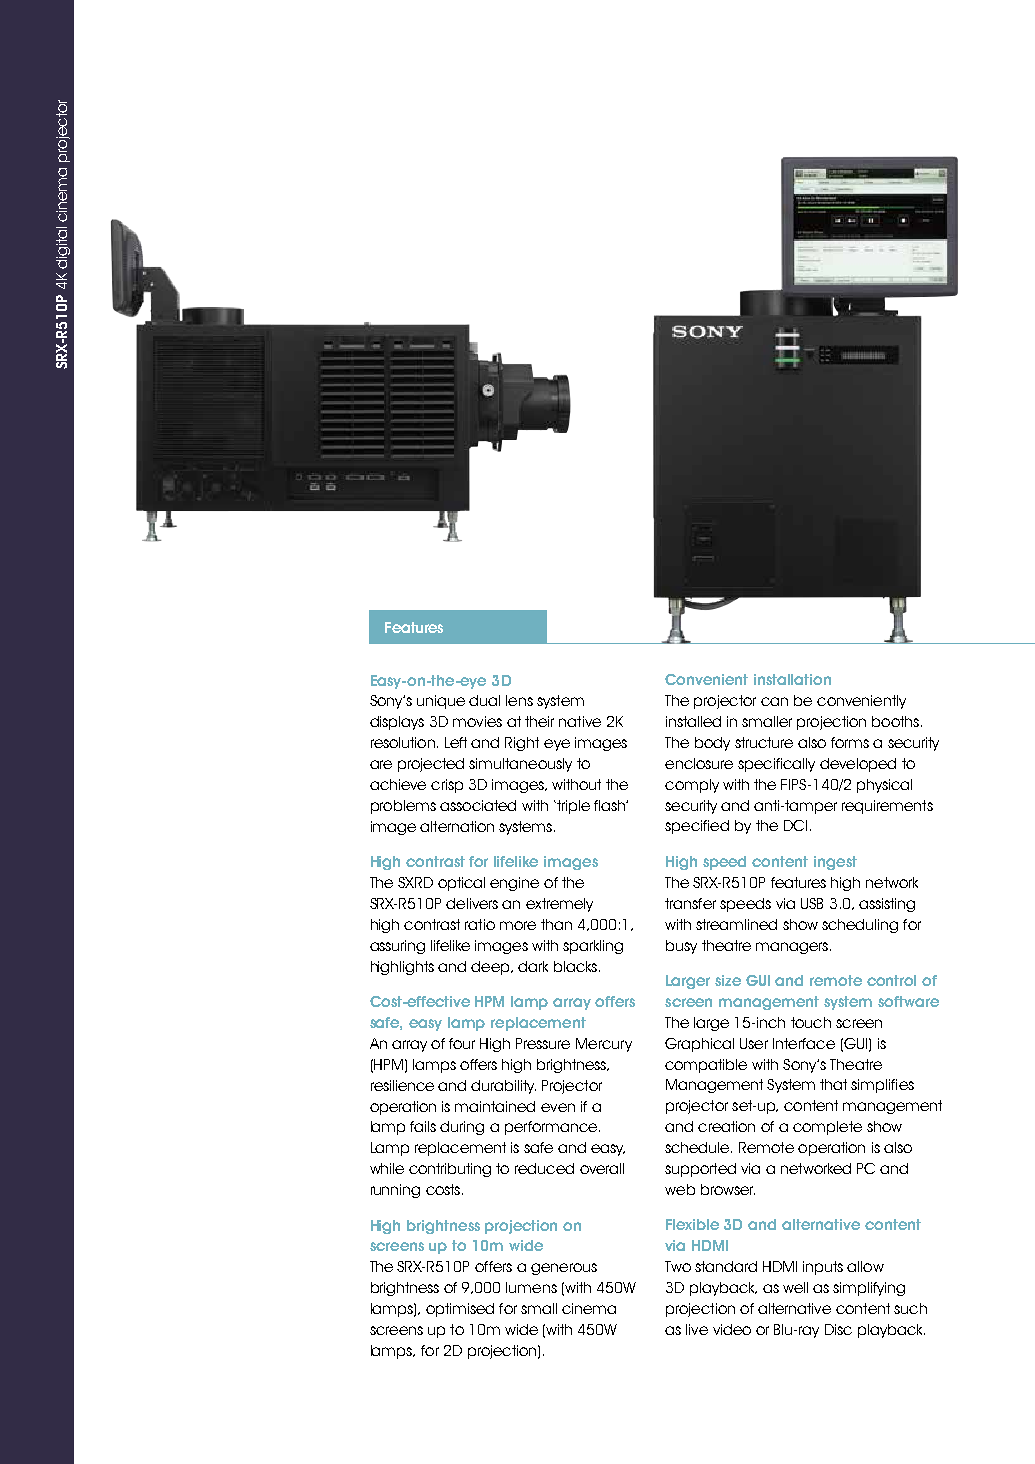  What do you see at coordinates (895, 721) in the document?
I see `booths` at bounding box center [895, 721].
